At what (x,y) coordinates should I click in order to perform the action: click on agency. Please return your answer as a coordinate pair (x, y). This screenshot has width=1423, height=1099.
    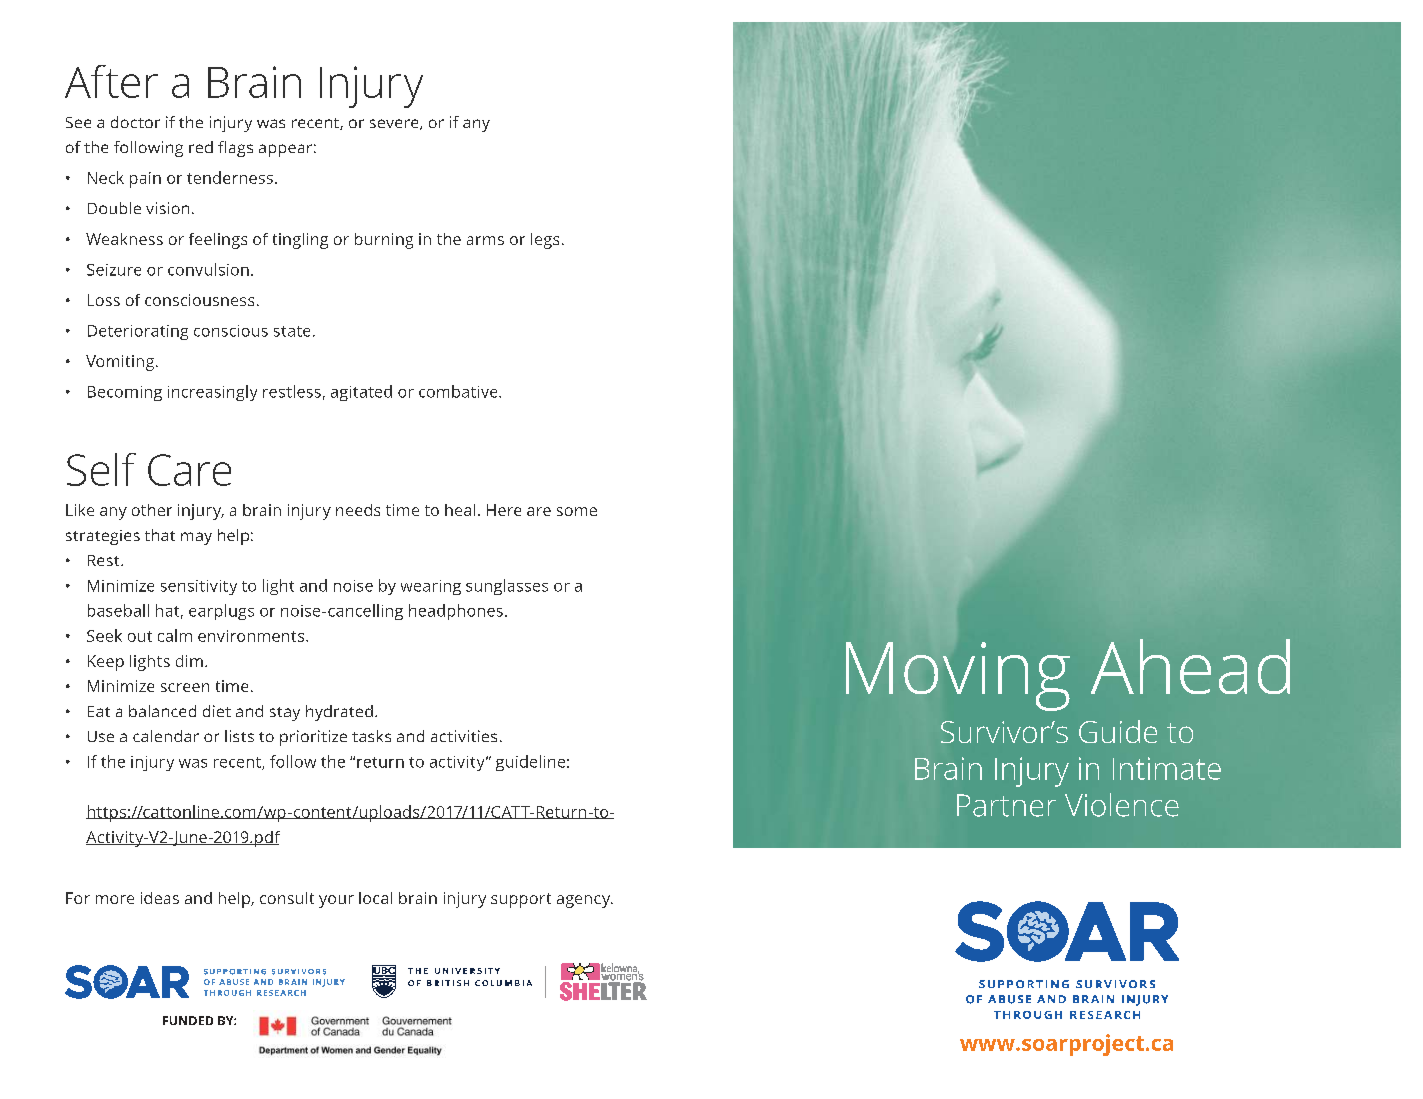
    Looking at the image, I should click on (585, 901).
